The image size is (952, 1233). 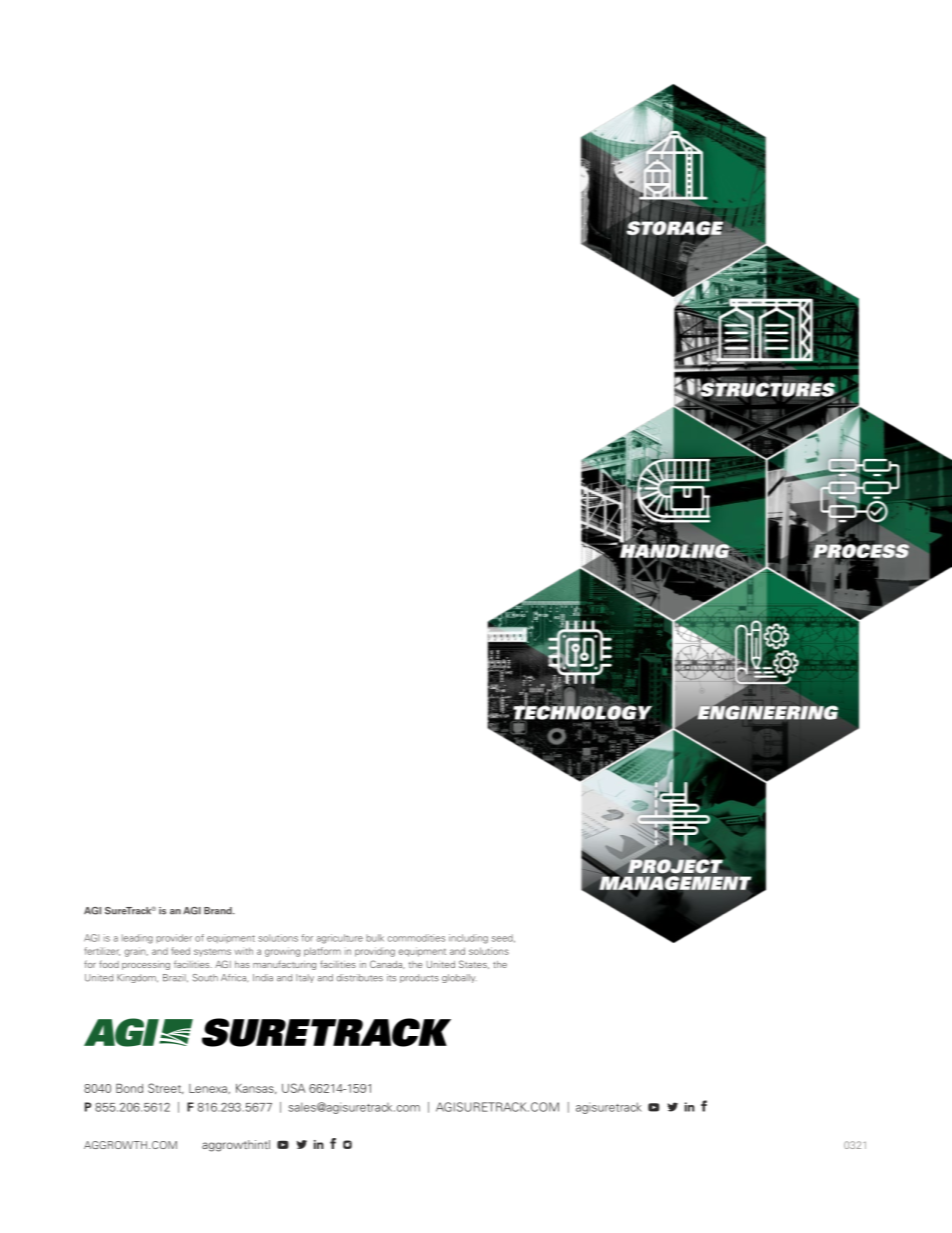 I want to click on Italy, so click(x=305, y=978).
